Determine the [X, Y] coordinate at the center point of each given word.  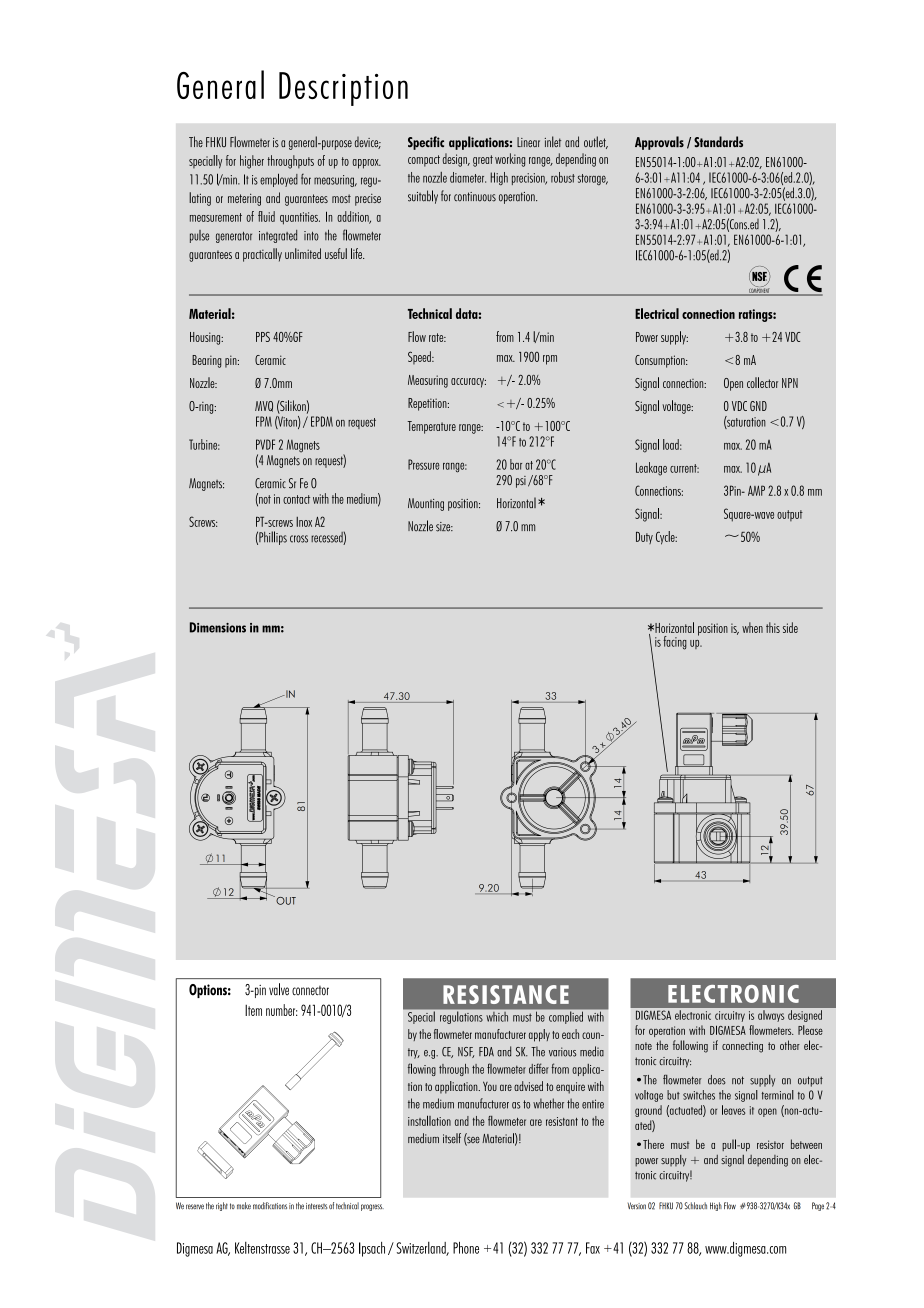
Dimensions [218, 627]
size [444, 527]
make [244, 1206]
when [752, 627]
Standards [718, 141]
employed [279, 180]
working [510, 160]
